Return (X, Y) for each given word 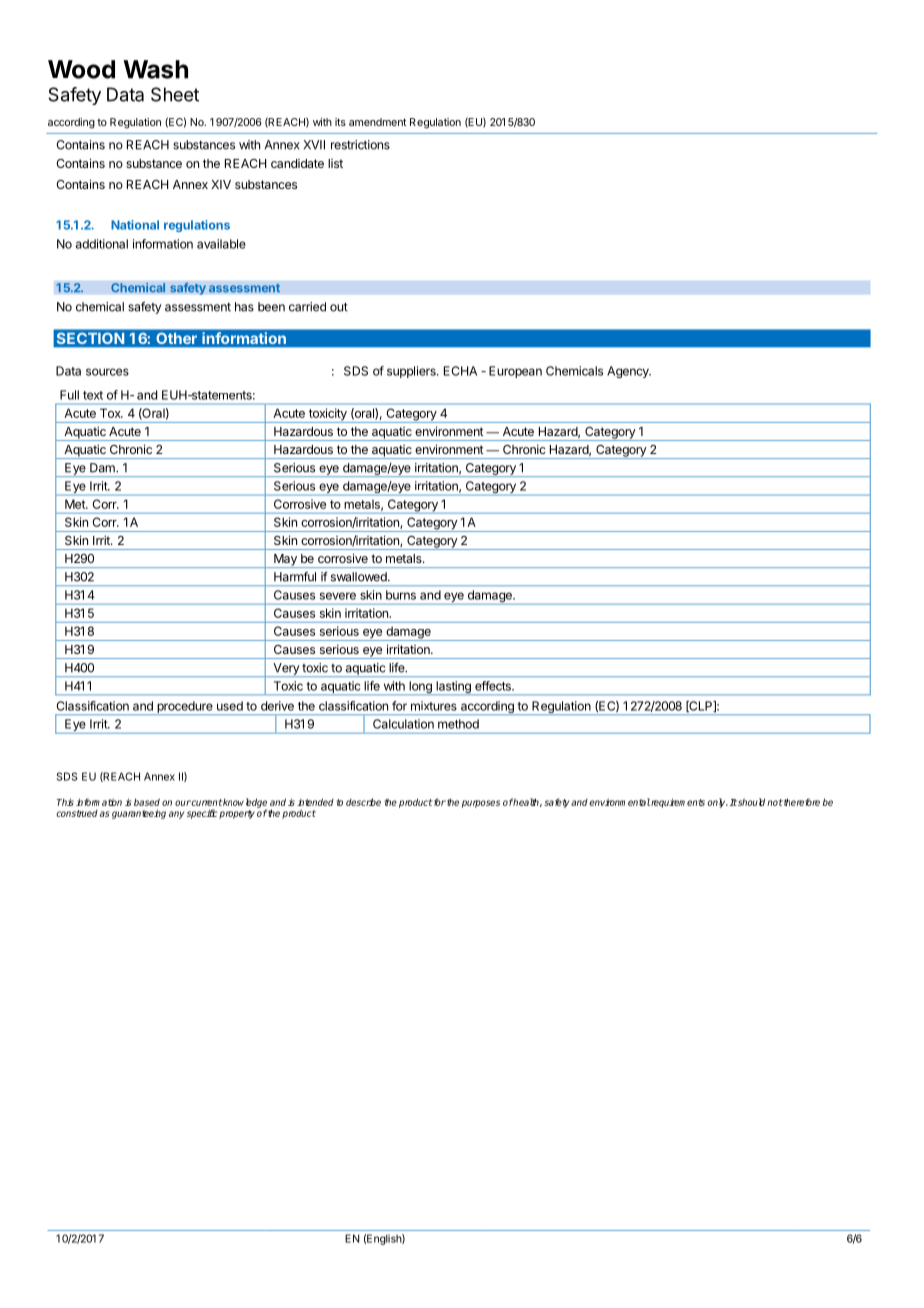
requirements (678, 803)
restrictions (360, 145)
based (147, 802)
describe (363, 802)
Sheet (175, 94)
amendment (377, 122)
